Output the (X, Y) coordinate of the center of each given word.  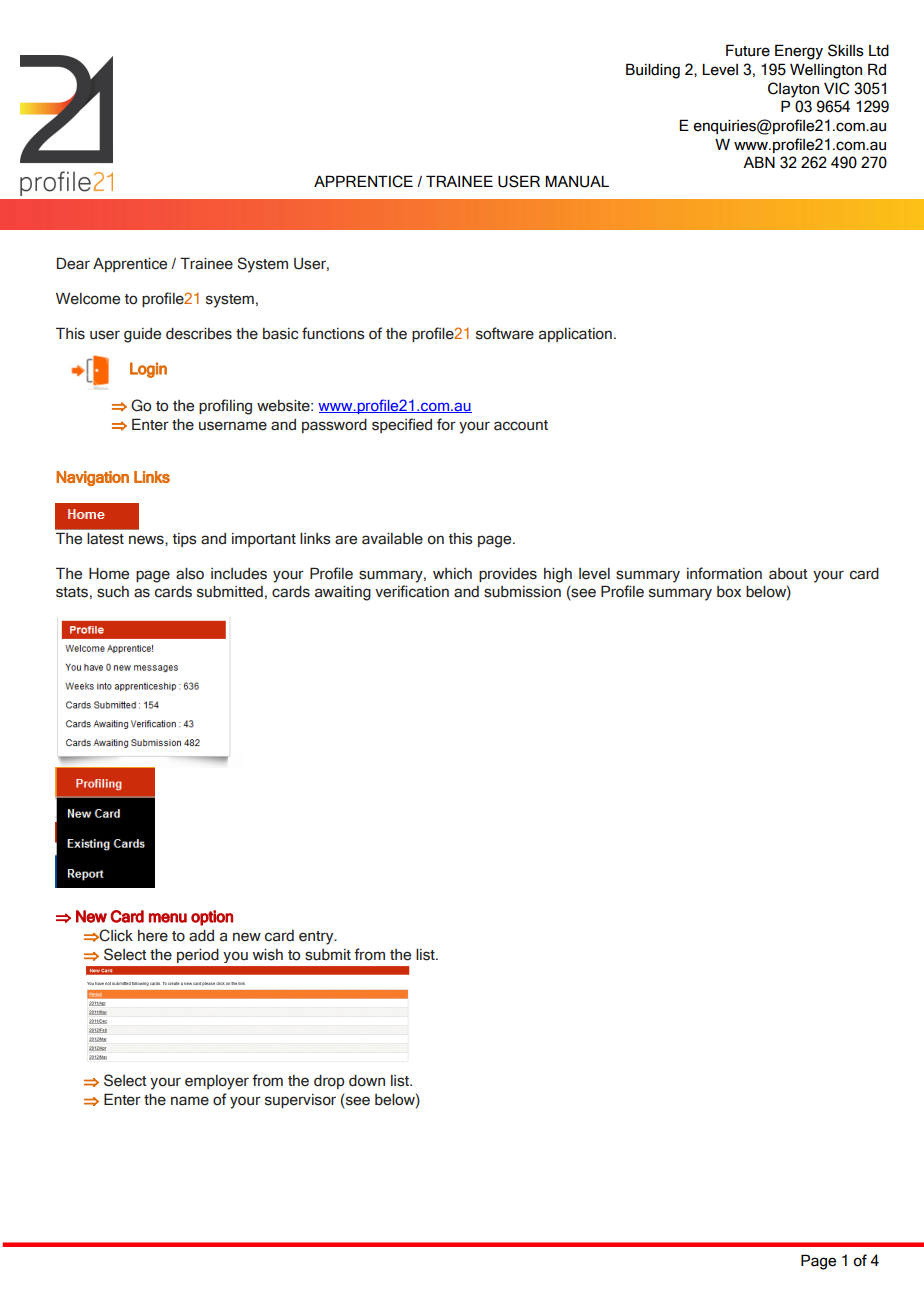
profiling (225, 407)
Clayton (793, 90)
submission (522, 592)
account (521, 425)
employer (217, 1082)
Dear (73, 263)
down (367, 1081)
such (113, 592)
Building (653, 71)
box (729, 592)
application (575, 335)
